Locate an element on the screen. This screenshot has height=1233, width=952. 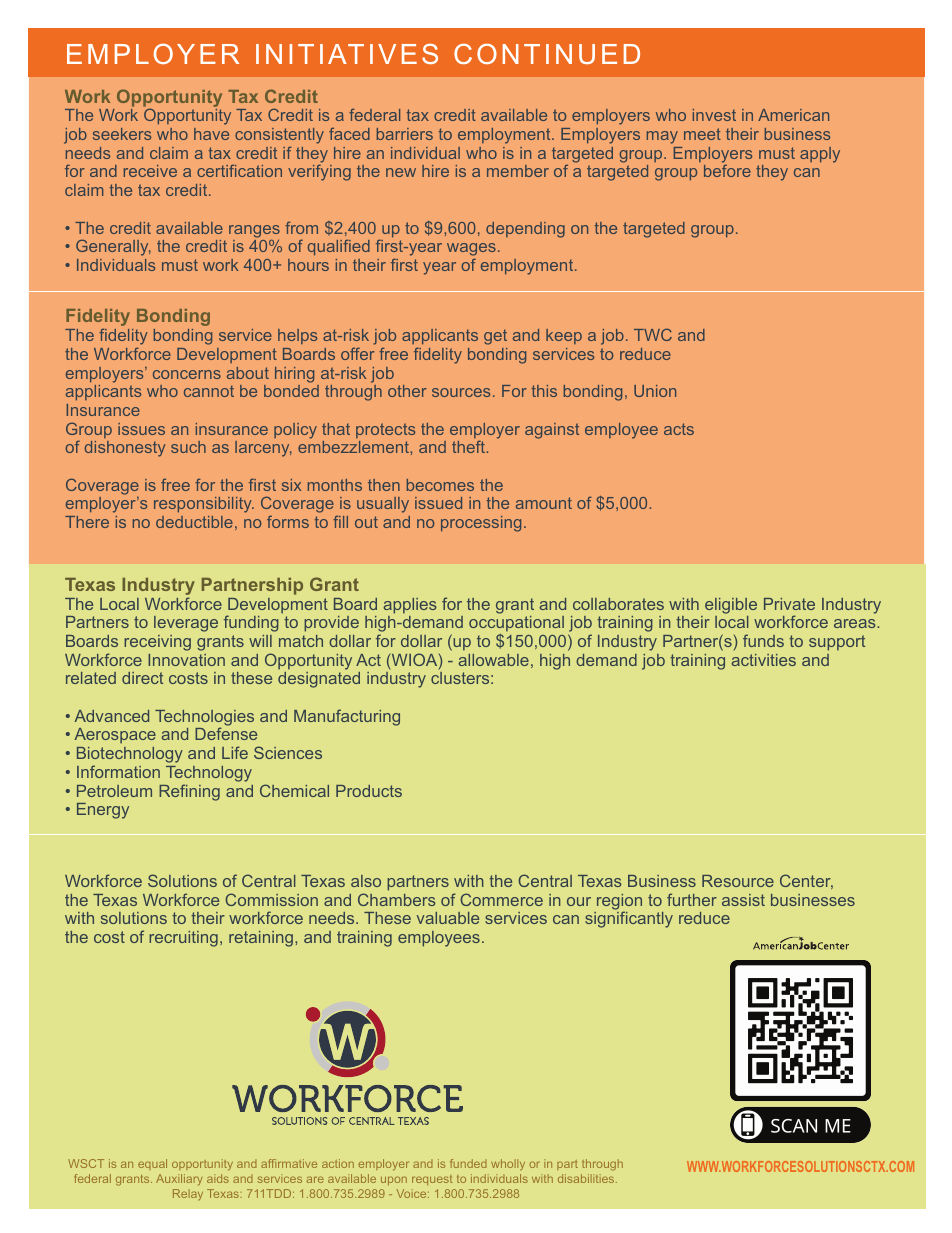
activities is located at coordinates (763, 660).
